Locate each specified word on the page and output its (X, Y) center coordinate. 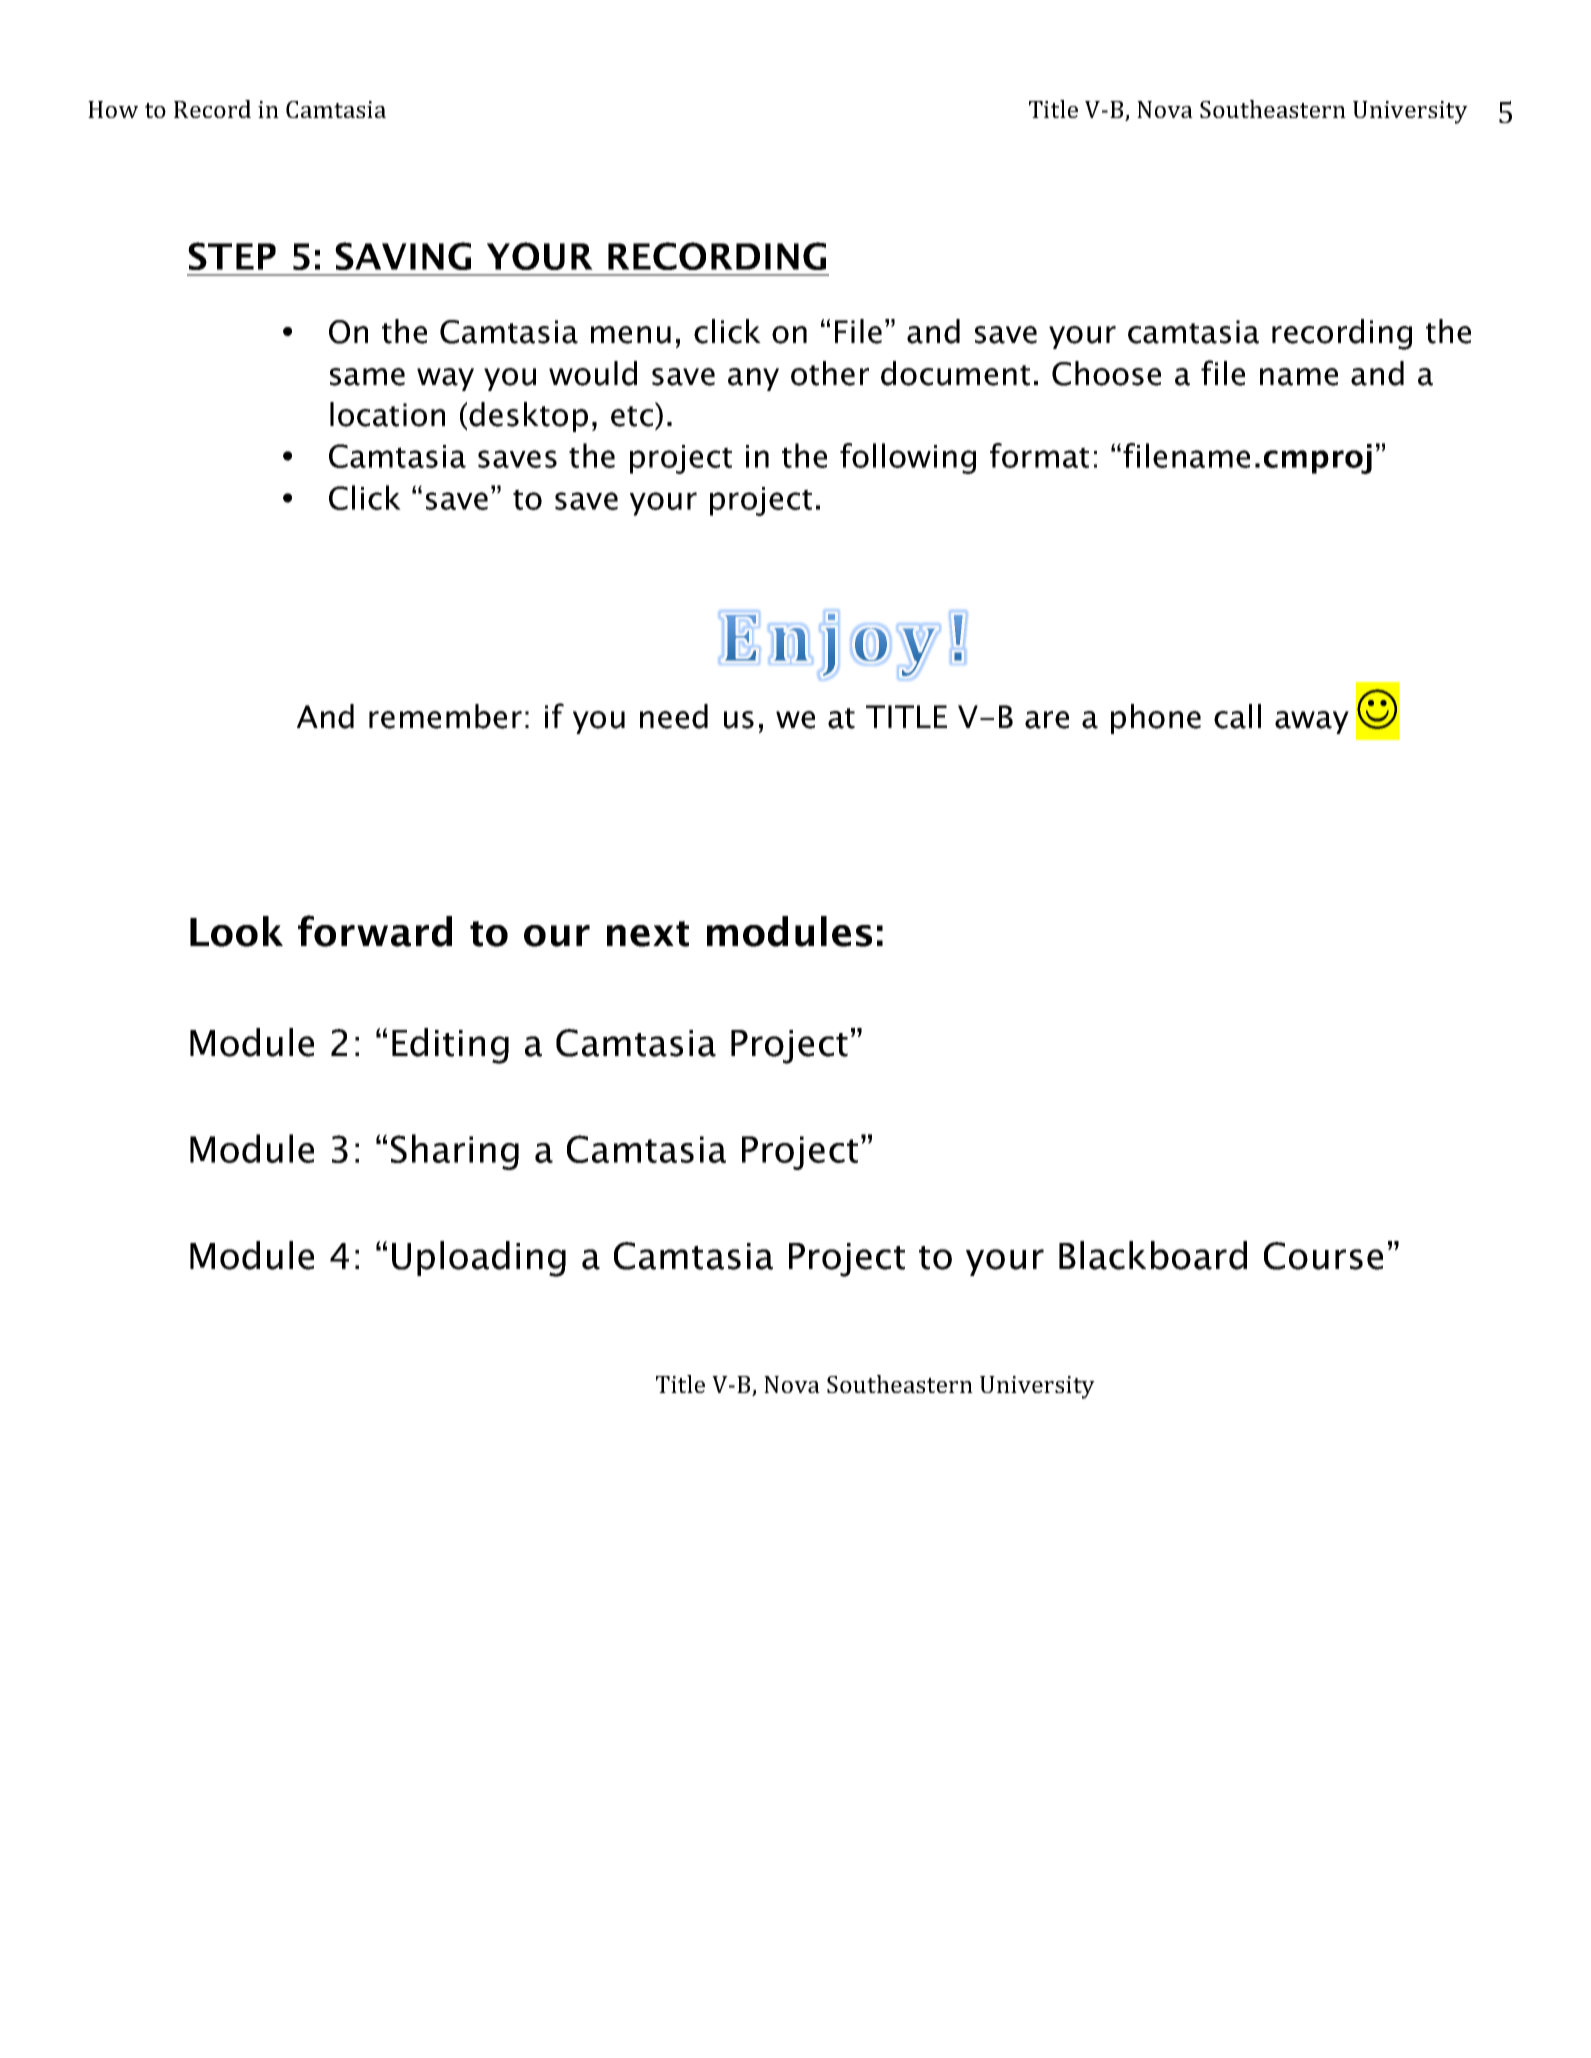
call (1237, 716)
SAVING (403, 256)
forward (375, 931)
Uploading (479, 1259)
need (674, 716)
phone (1156, 719)
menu (631, 335)
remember (445, 716)
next (648, 934)
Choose (1106, 373)
